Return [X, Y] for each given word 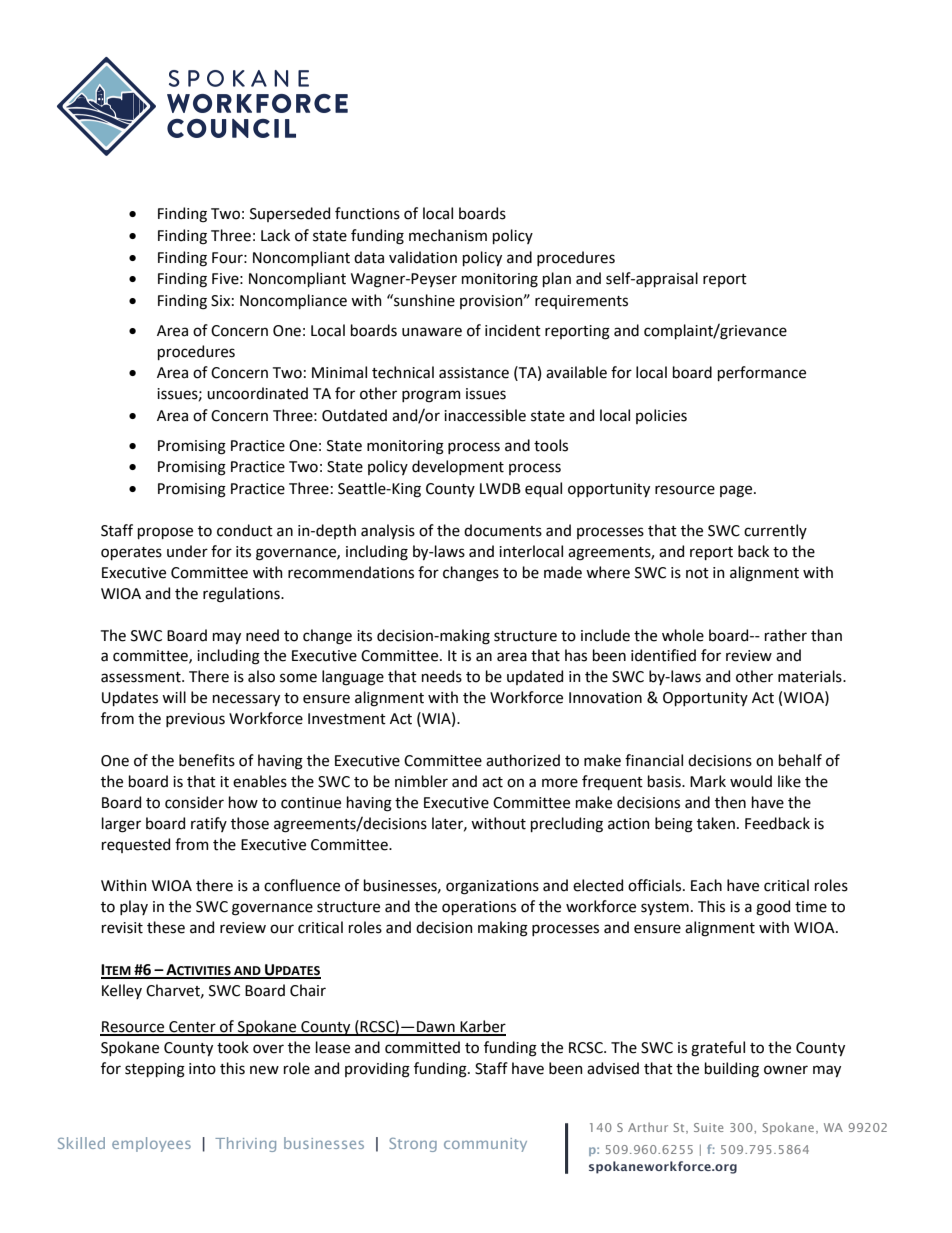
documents [503, 530]
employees [151, 1144]
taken [716, 823]
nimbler [421, 781]
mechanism [448, 235]
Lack [275, 235]
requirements [581, 302]
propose [165, 533]
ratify [209, 824]
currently [775, 531]
